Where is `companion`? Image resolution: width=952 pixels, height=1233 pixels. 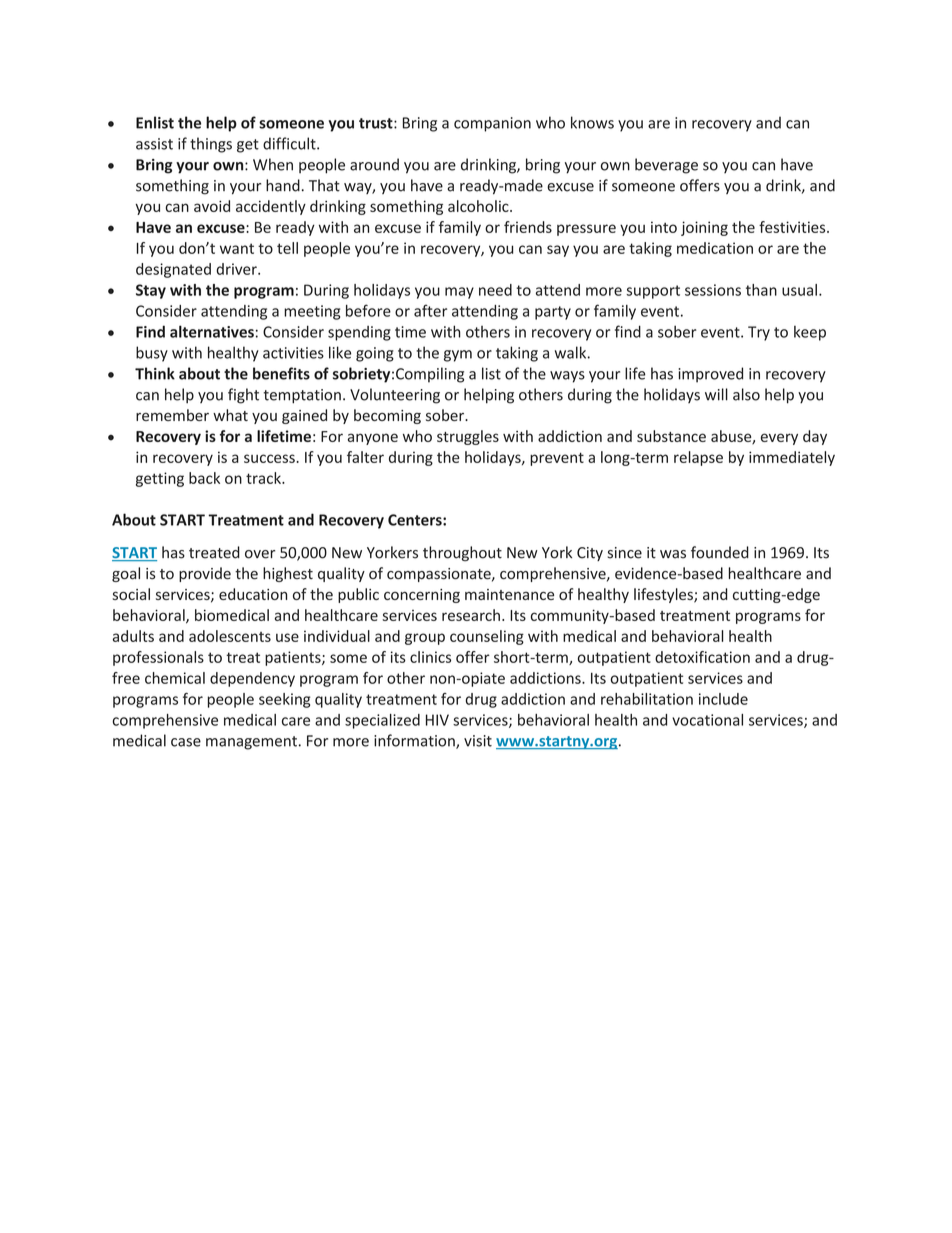
companion is located at coordinates (492, 124).
